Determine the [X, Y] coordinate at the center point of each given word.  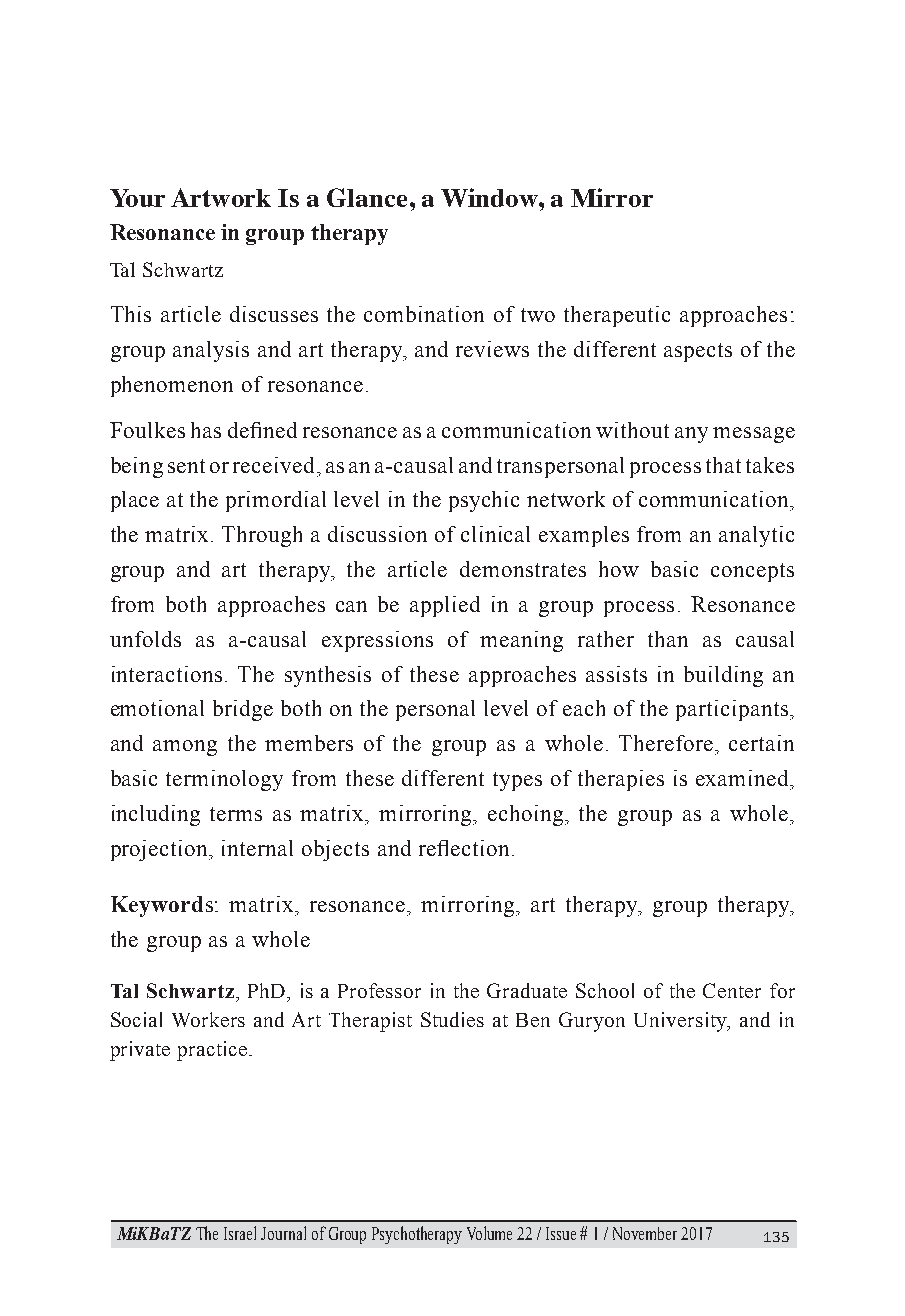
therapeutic [617, 316]
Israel [240, 1233]
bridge [243, 710]
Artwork [221, 197]
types [517, 781]
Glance [369, 197]
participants [733, 710]
